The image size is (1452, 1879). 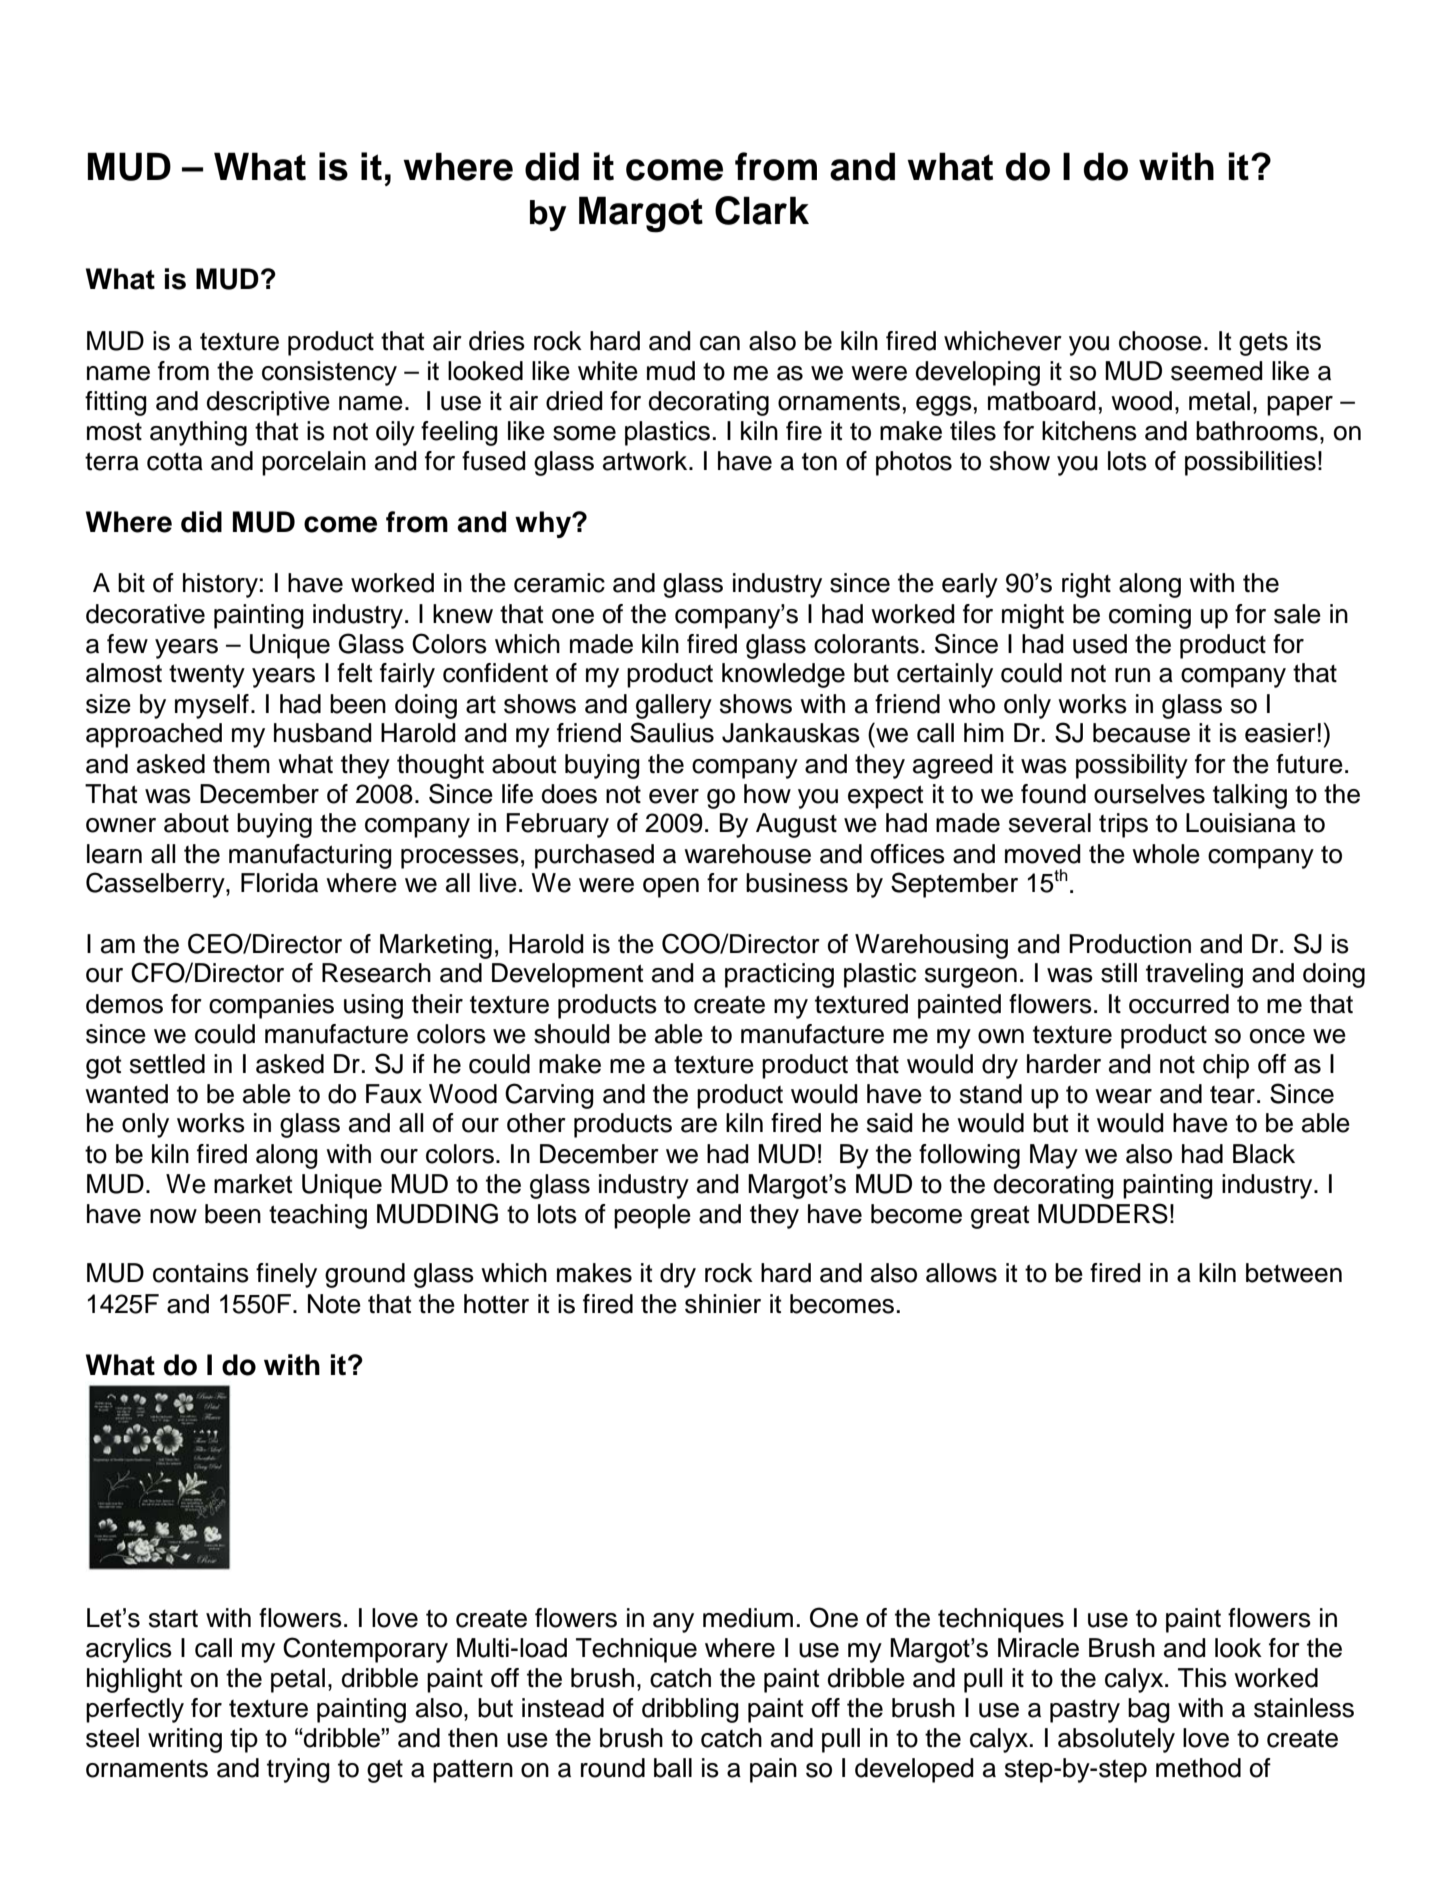 I want to click on consistency, so click(x=329, y=373).
